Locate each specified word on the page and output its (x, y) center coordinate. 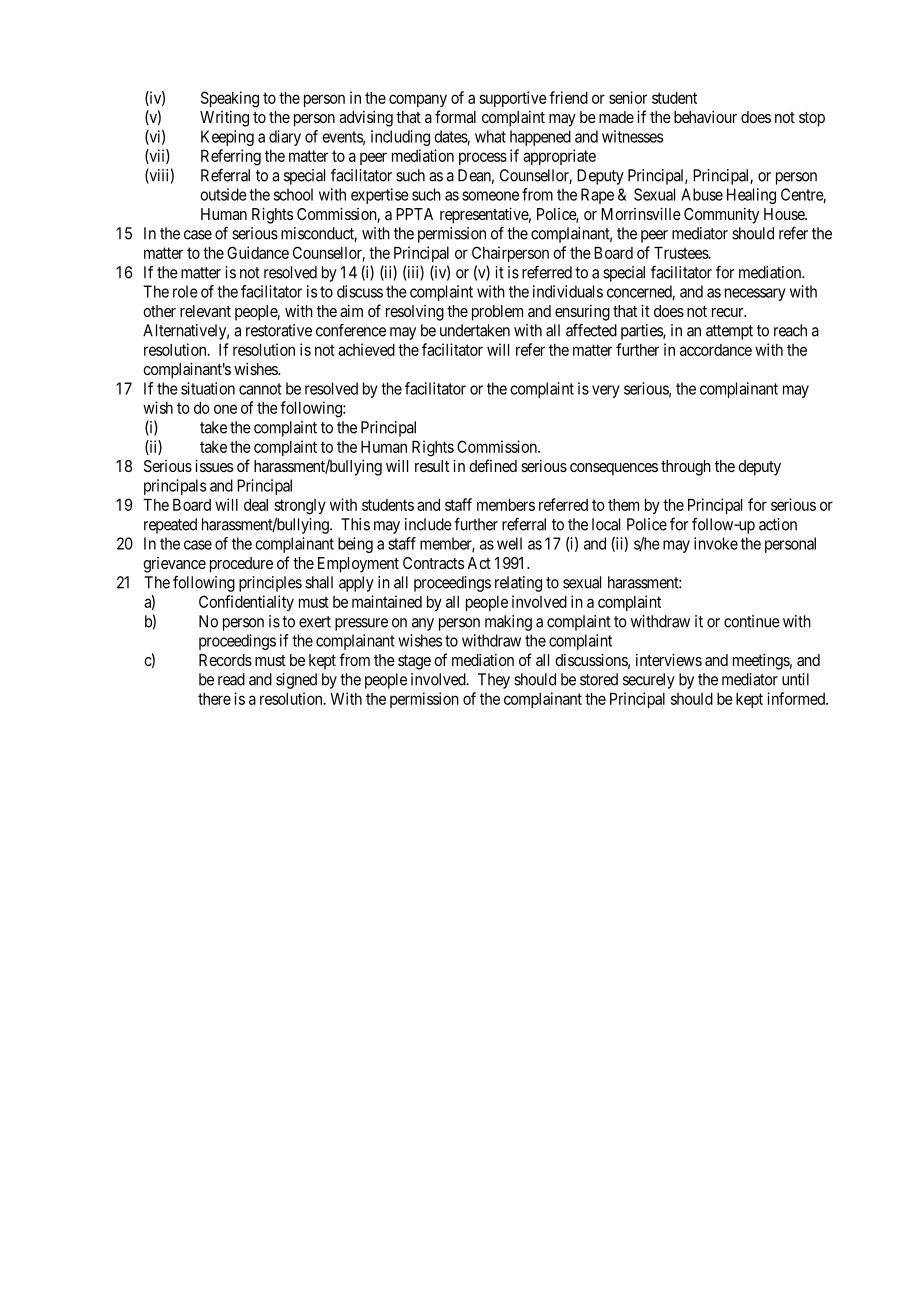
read (231, 679)
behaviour (705, 116)
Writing (224, 119)
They (494, 681)
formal (455, 116)
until (795, 679)
